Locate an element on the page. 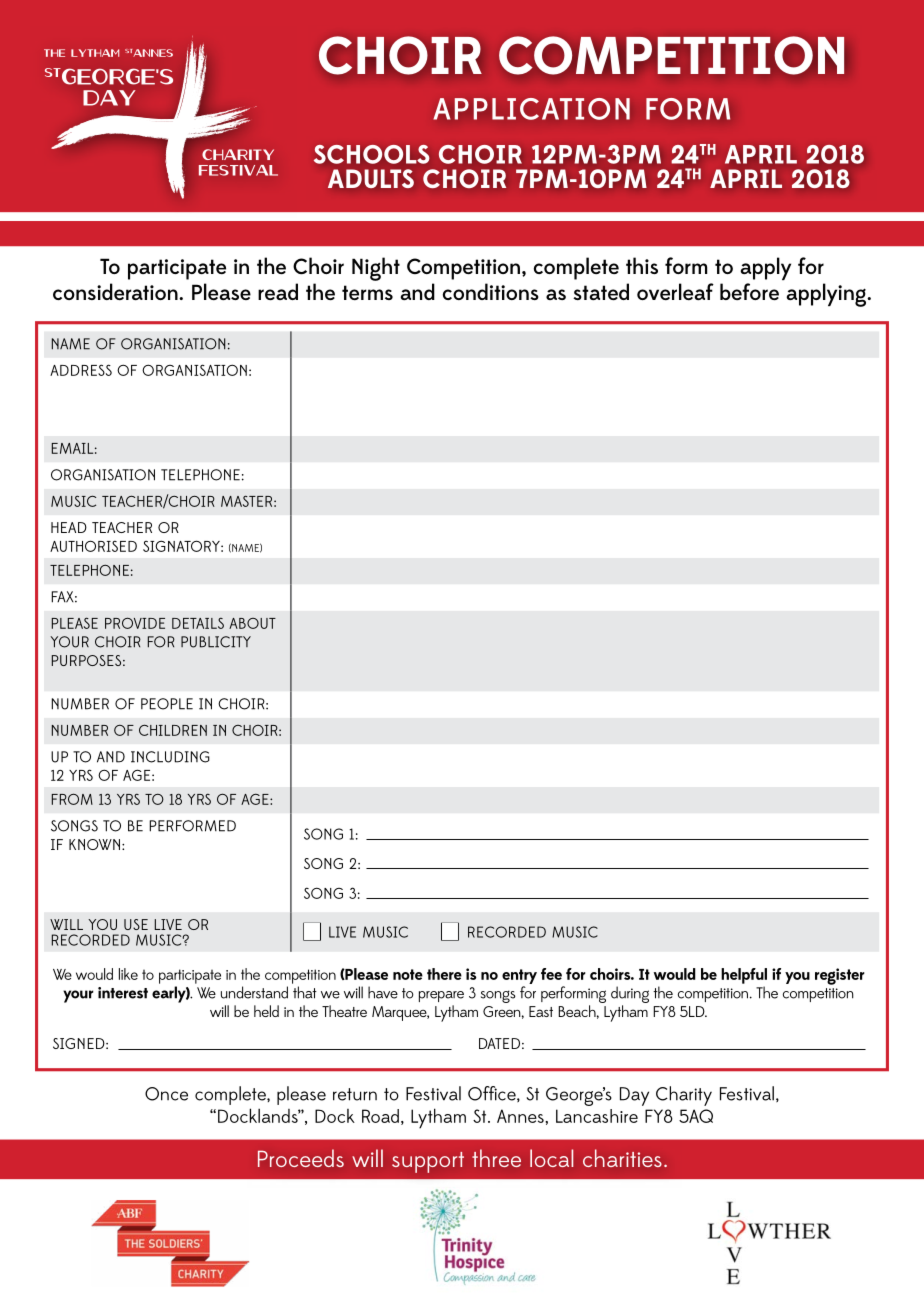 The width and height of the page is (924, 1308). SCHOOLS is located at coordinates (371, 154).
